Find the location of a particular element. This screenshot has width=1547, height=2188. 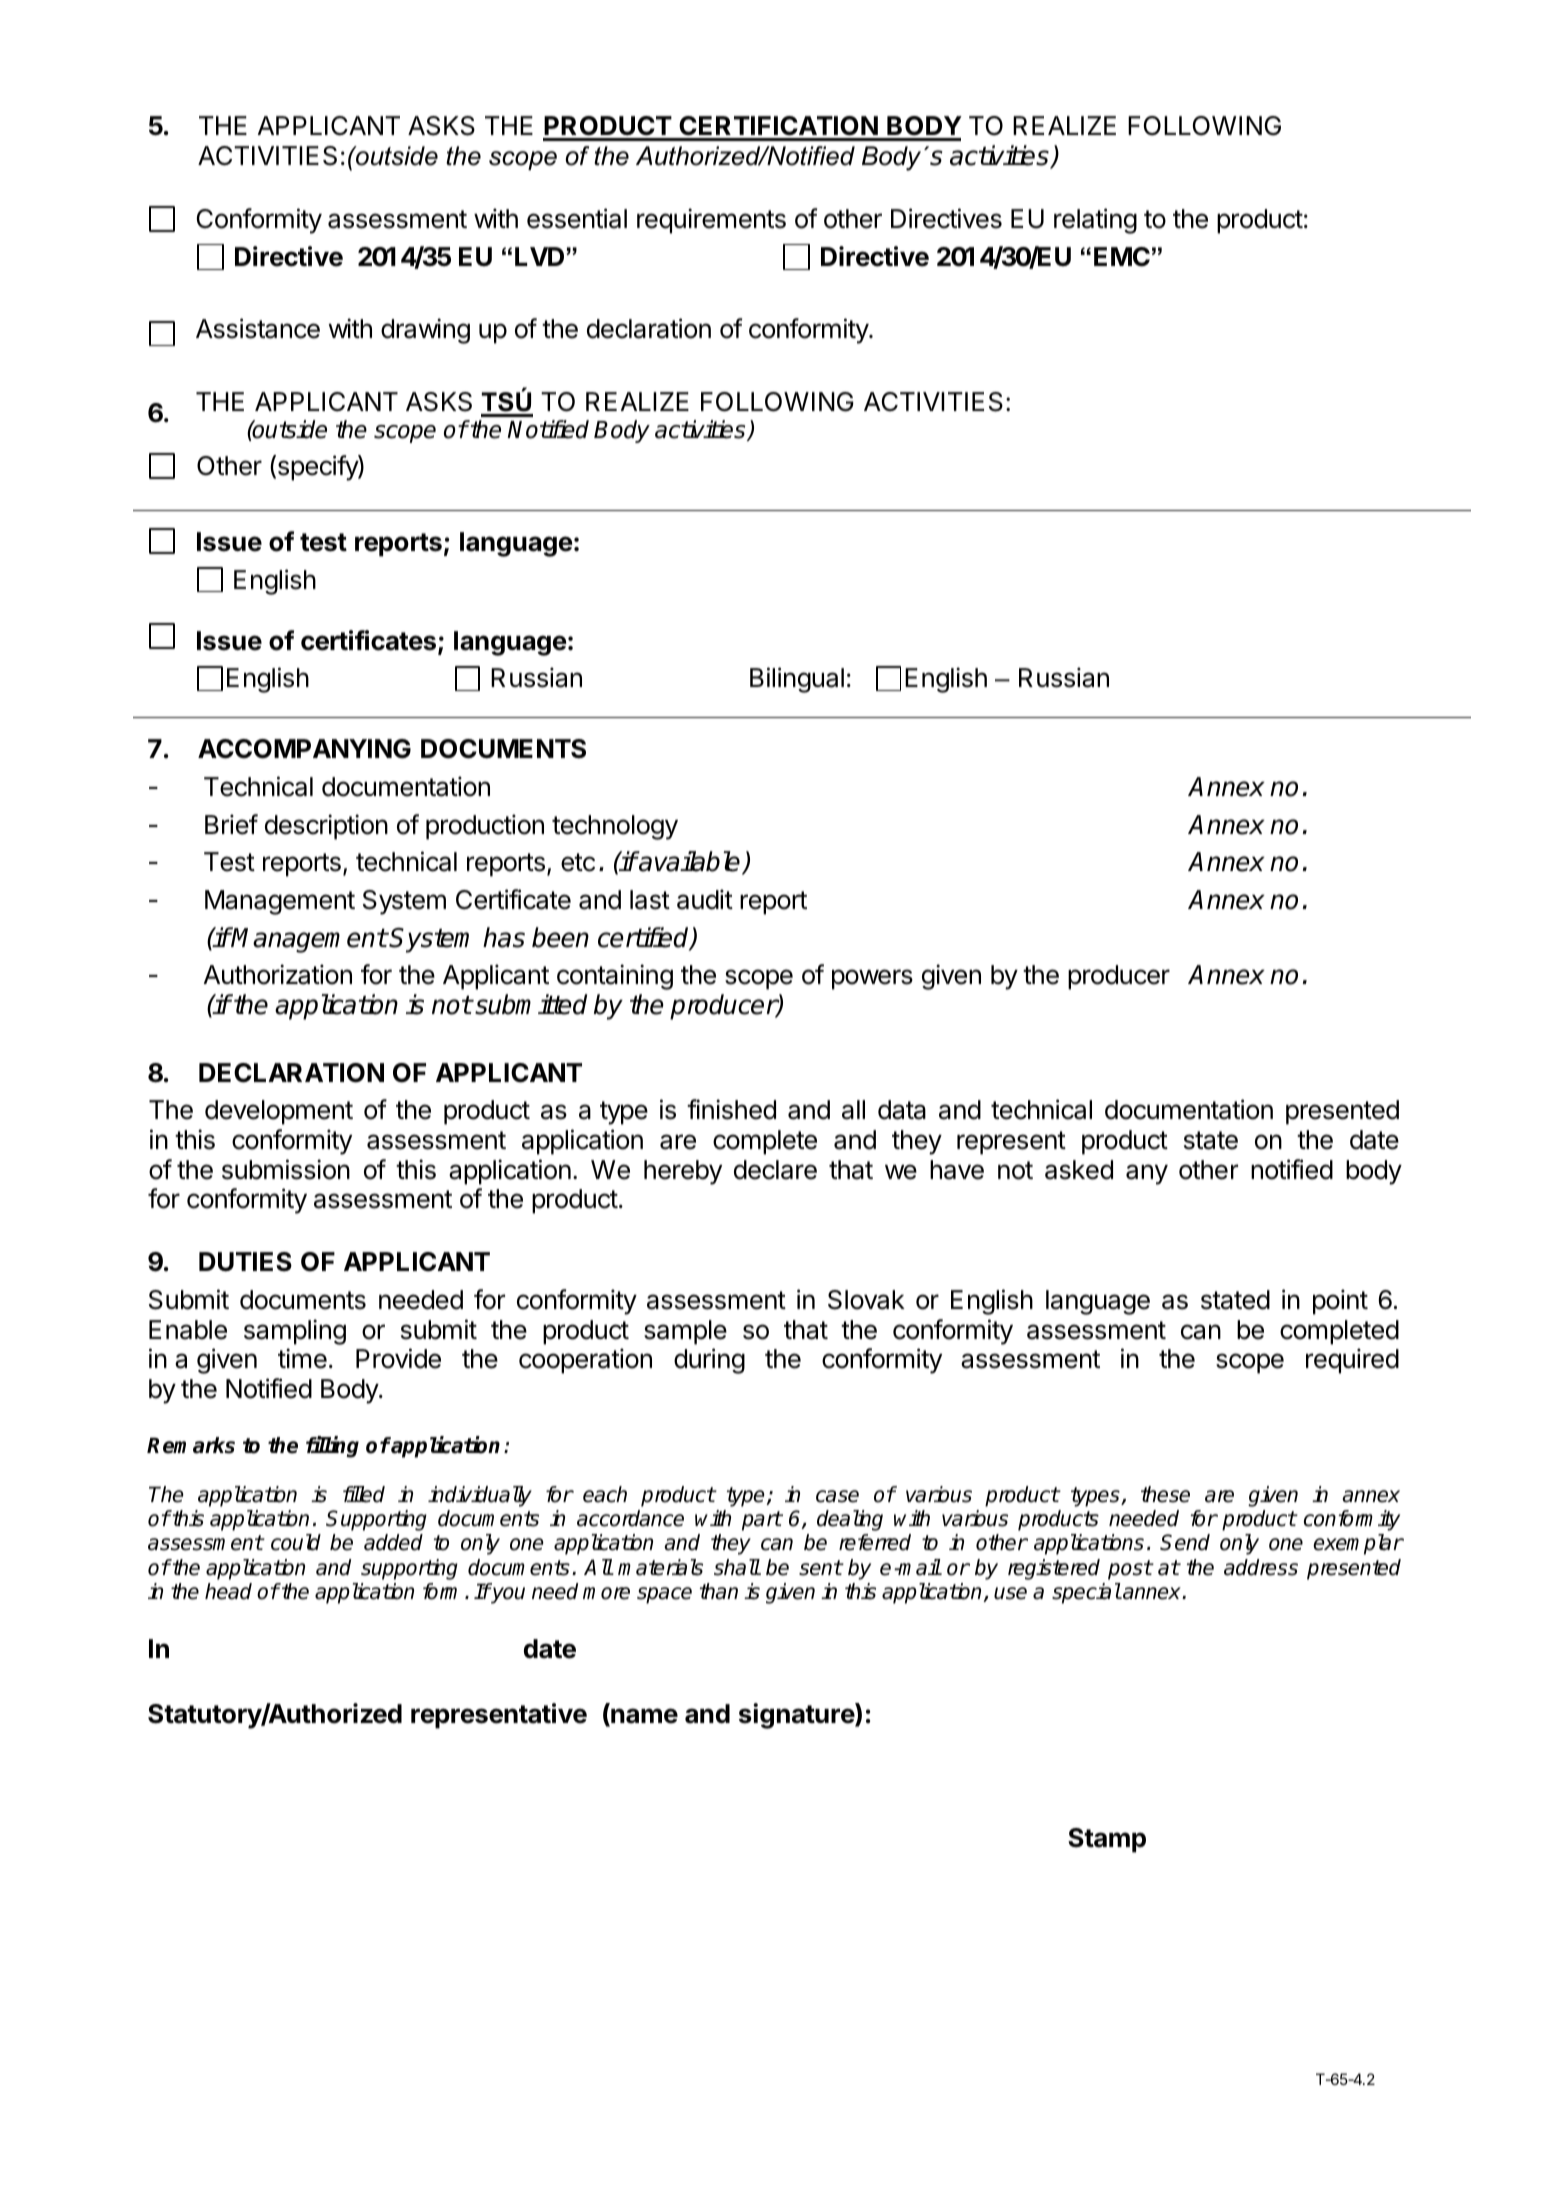

point is located at coordinates (1340, 1302).
